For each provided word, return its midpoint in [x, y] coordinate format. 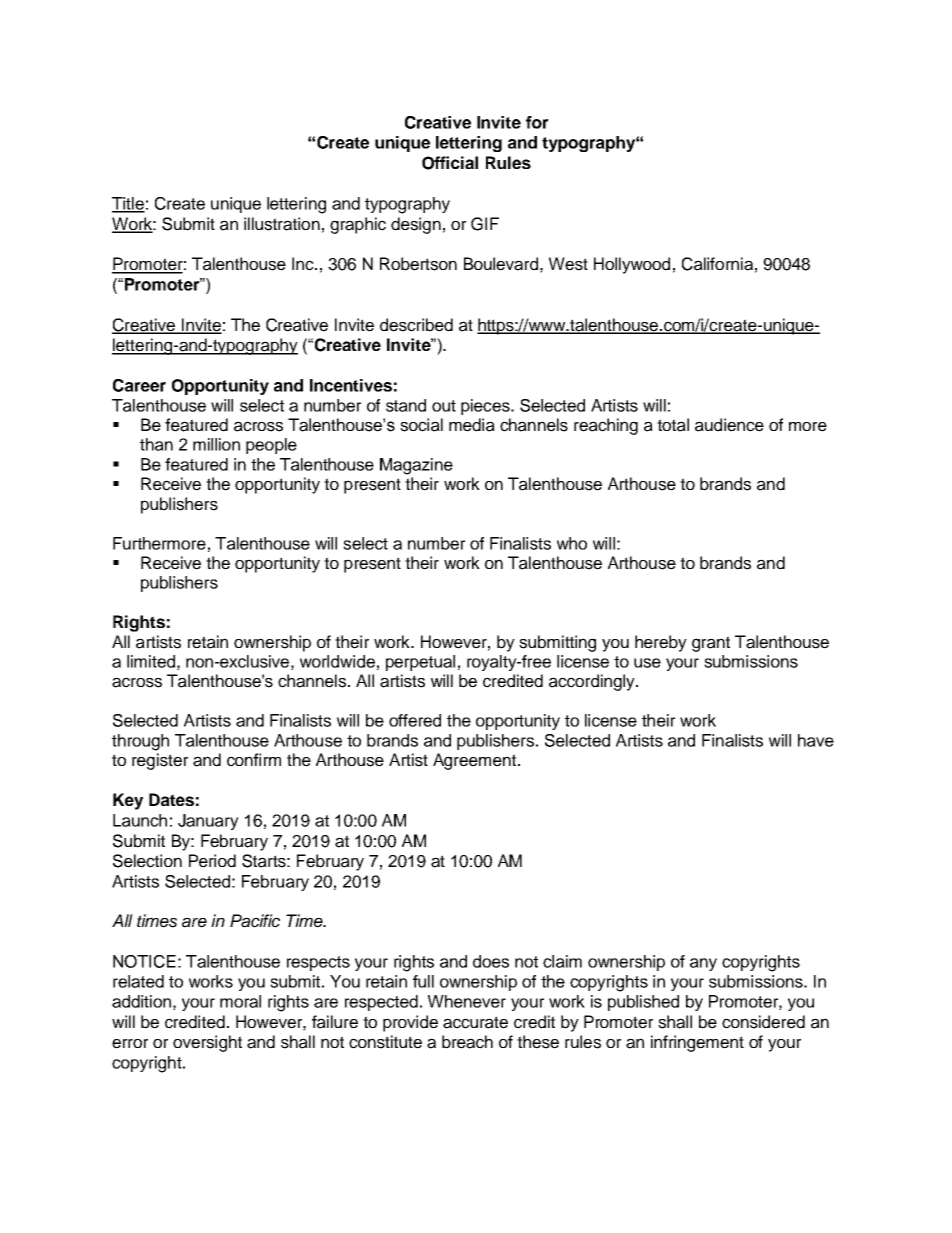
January [208, 822]
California [717, 264]
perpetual [420, 663]
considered [763, 1022]
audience [729, 425]
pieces [486, 407]
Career [139, 385]
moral [240, 1001]
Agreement [476, 761]
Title [128, 204]
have [816, 740]
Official [450, 163]
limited [151, 661]
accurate [475, 1022]
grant [711, 644]
